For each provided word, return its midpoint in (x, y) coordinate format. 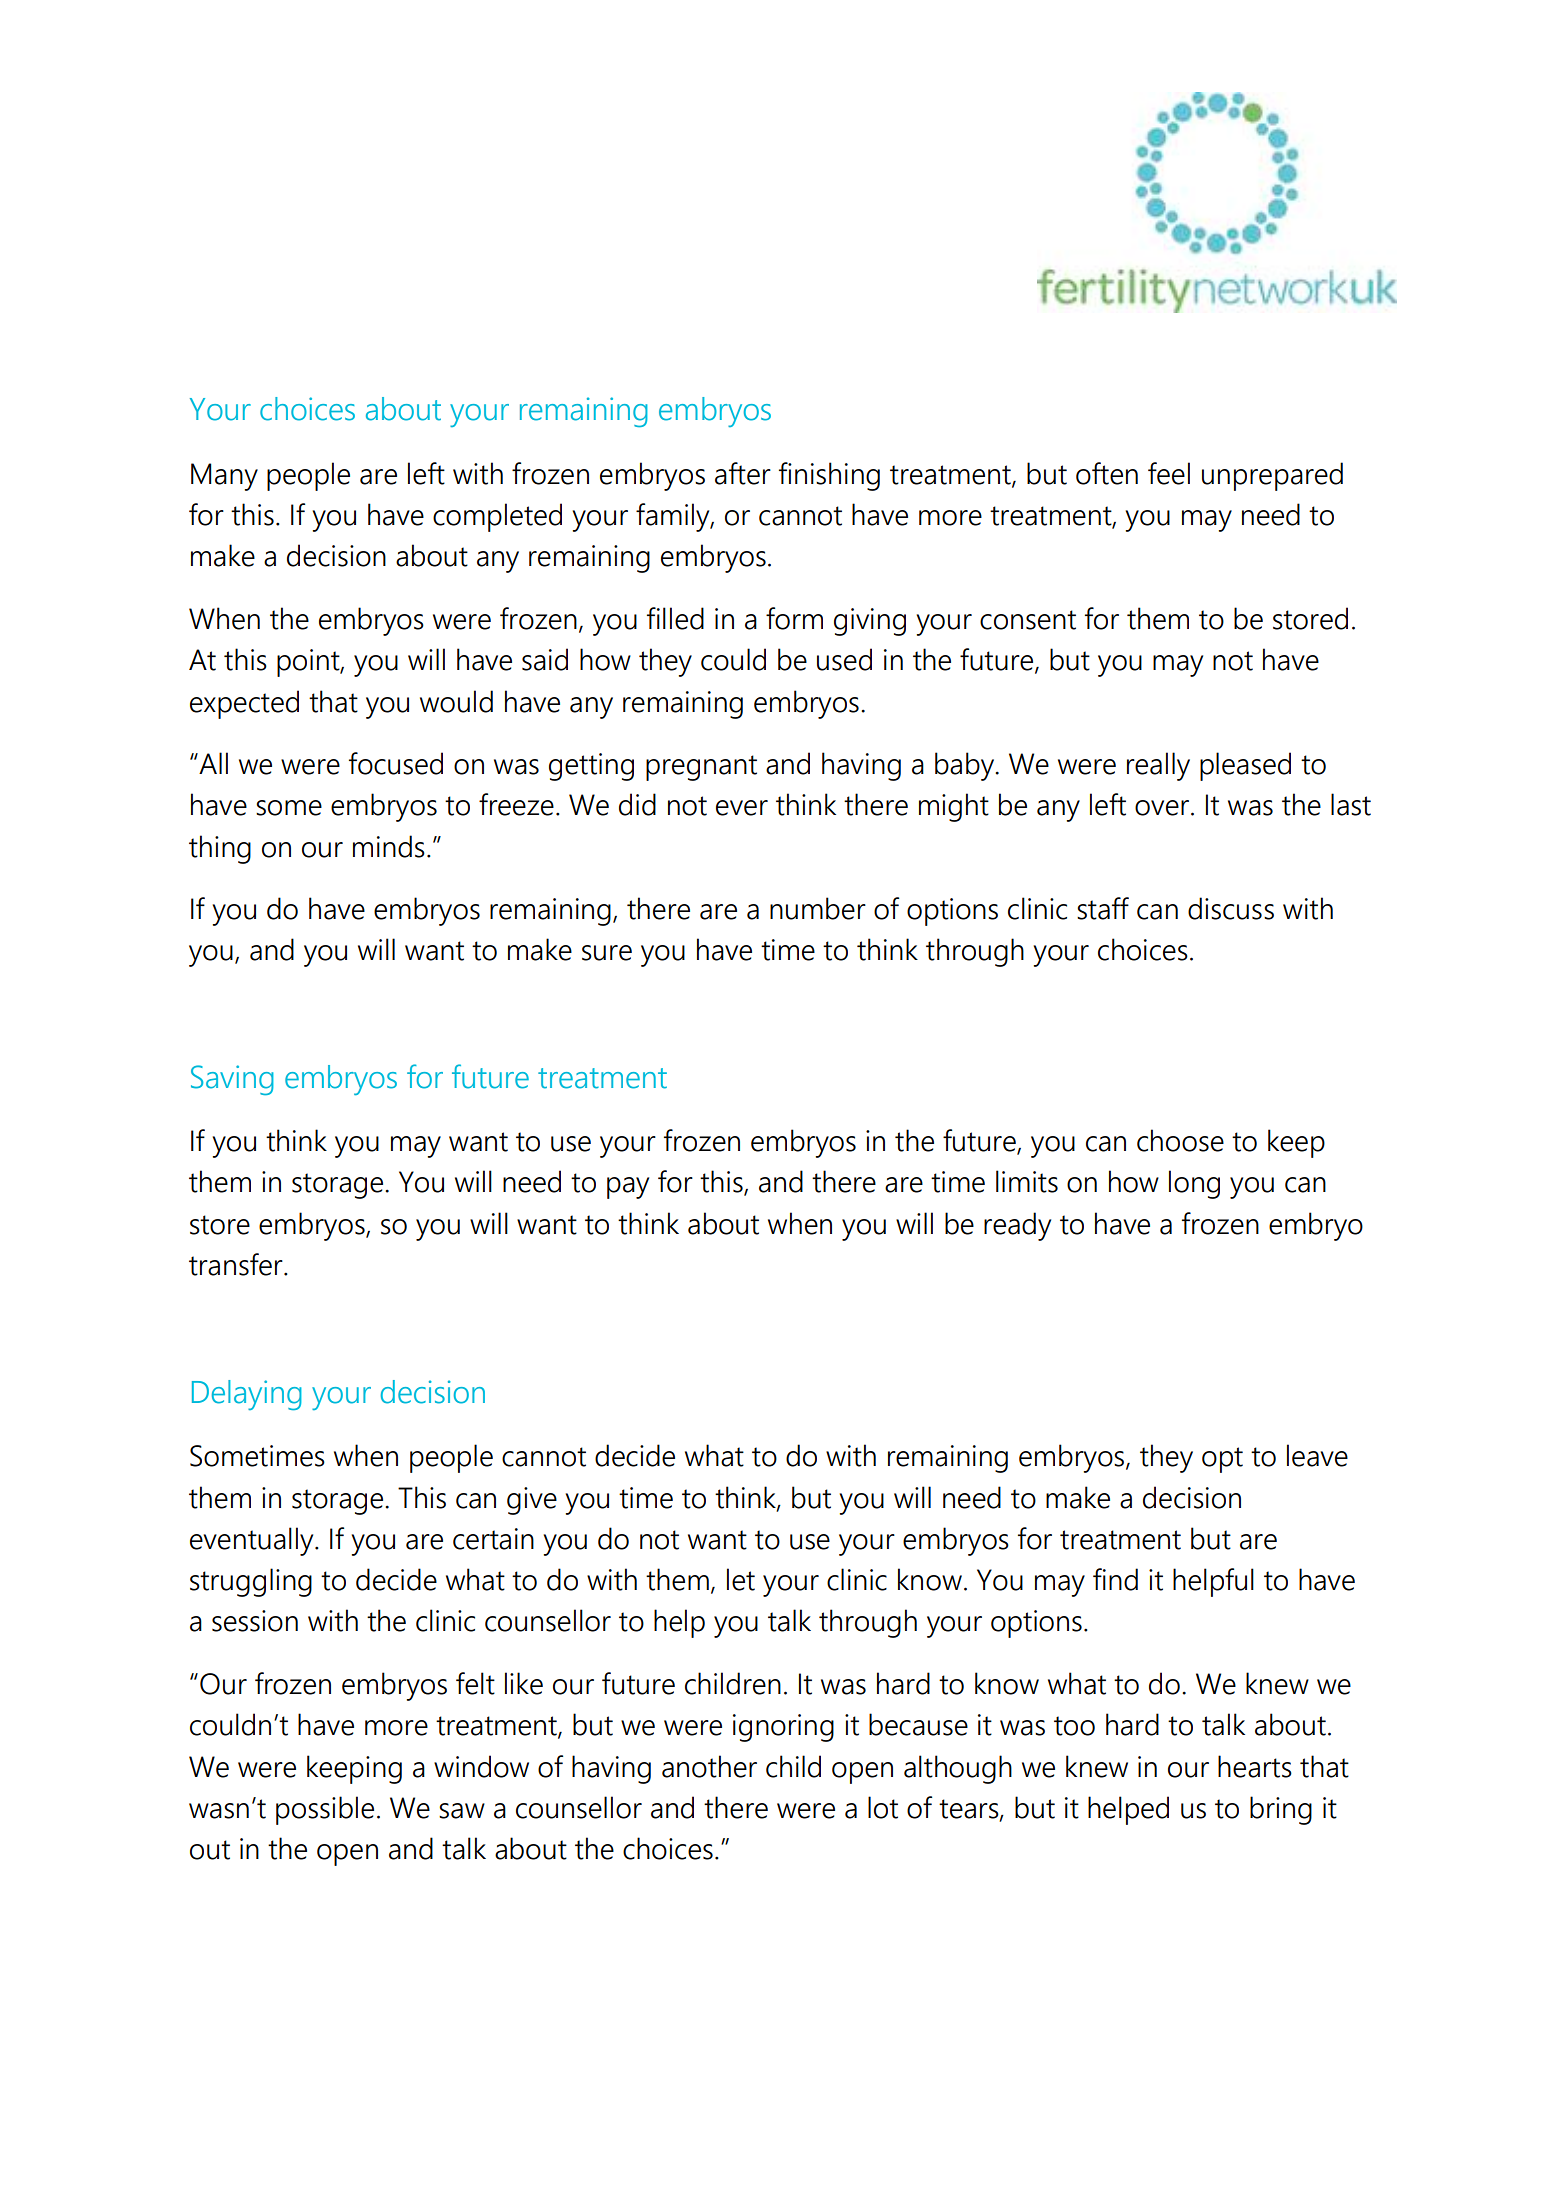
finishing (829, 476)
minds (389, 846)
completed (497, 517)
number (818, 908)
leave (1317, 1455)
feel (1169, 473)
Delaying (247, 1395)
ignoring (783, 1728)
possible (325, 1810)
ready (1017, 1226)
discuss (1231, 908)
